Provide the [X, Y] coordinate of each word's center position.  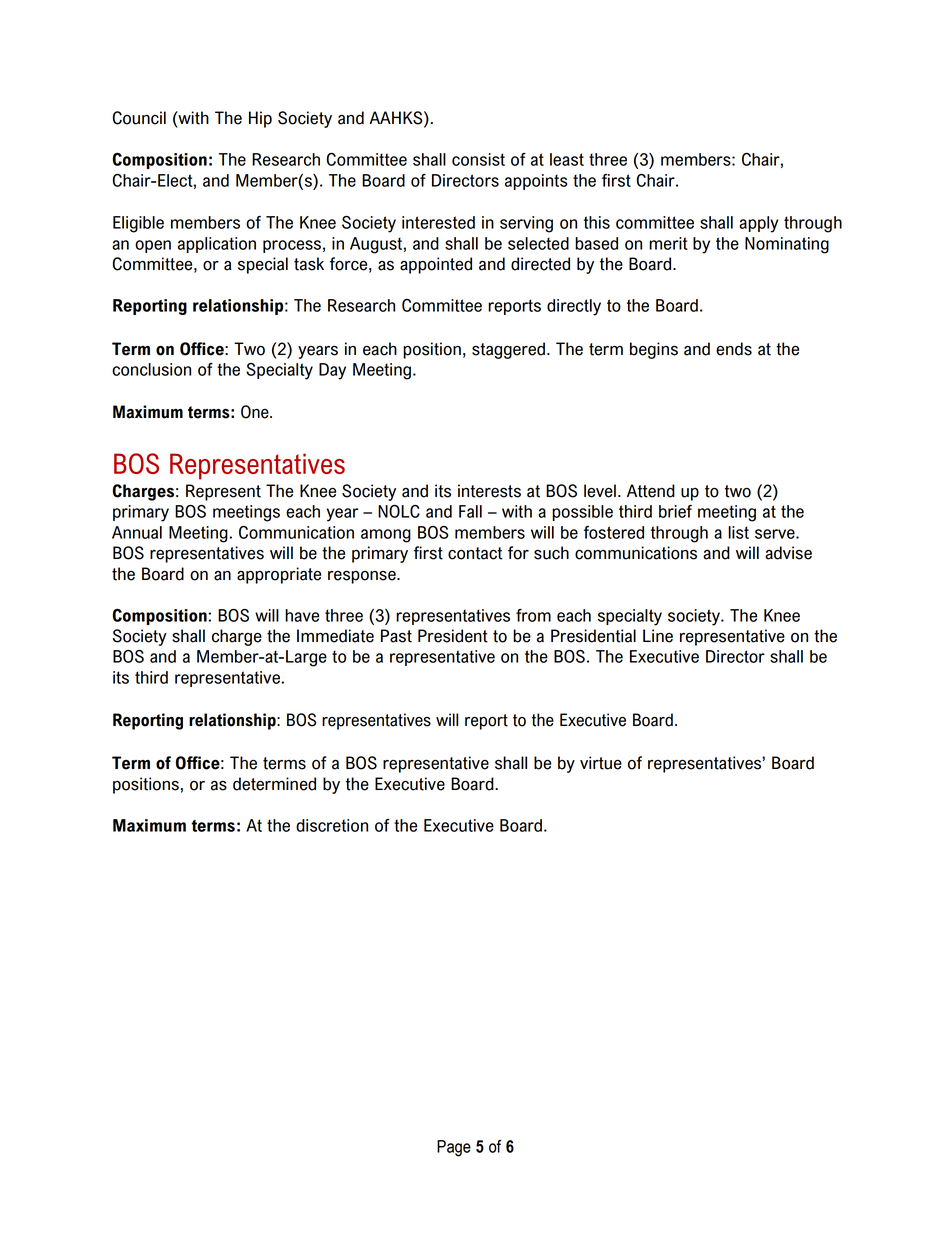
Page [454, 1148]
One [256, 412]
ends [734, 349]
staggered [508, 350]
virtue [601, 763]
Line [658, 636]
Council [139, 118]
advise [788, 553]
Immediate [335, 636]
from [533, 615]
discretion [332, 825]
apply [758, 224]
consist [478, 159]
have [302, 615]
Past [396, 636]
